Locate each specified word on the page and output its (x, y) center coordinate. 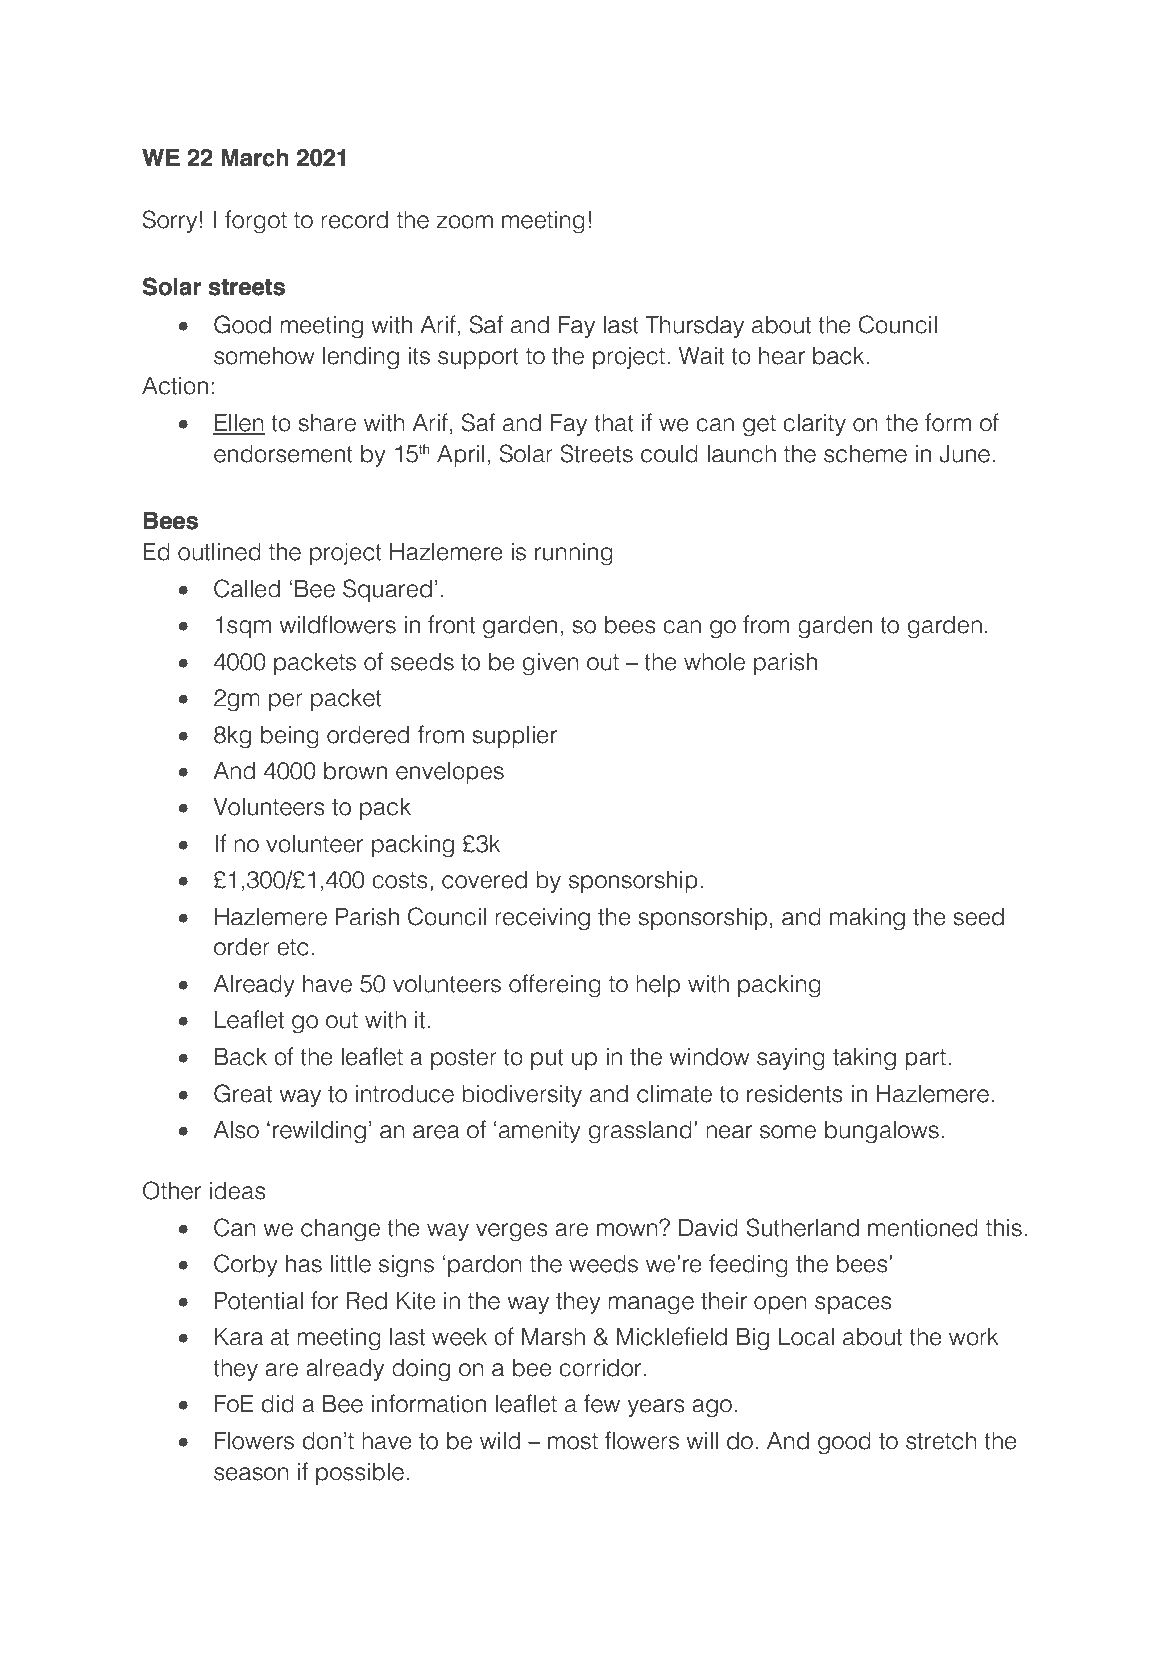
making (867, 919)
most (573, 1441)
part (925, 1059)
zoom (464, 222)
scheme (865, 454)
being (290, 737)
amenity (540, 1132)
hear (782, 356)
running (574, 554)
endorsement (283, 454)
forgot (256, 222)
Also (236, 1130)
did (278, 1404)
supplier (515, 737)
